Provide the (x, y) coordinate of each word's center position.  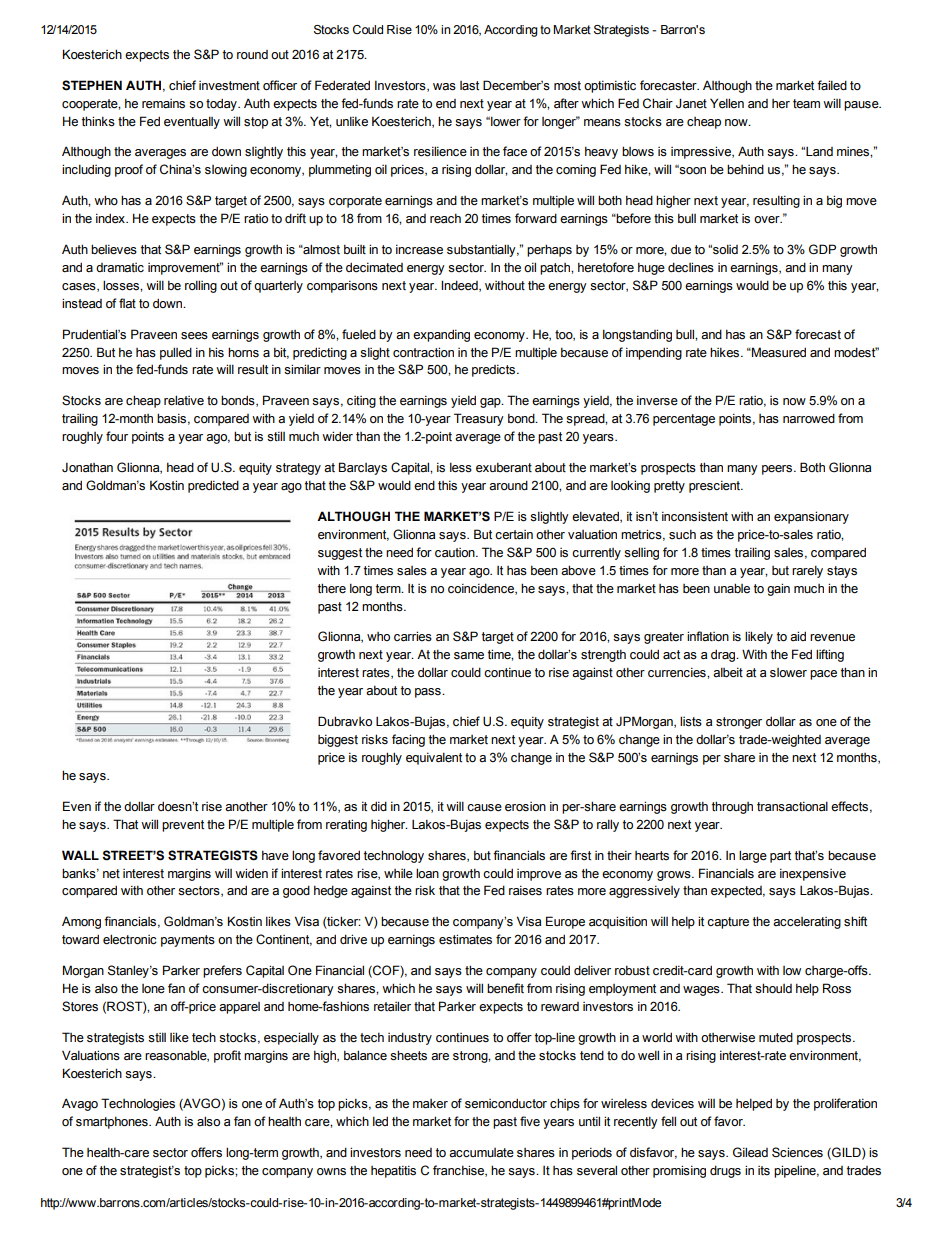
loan (427, 873)
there (332, 588)
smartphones (113, 1122)
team (806, 104)
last (469, 86)
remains (163, 104)
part (780, 857)
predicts (495, 370)
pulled (176, 353)
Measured (778, 352)
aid (798, 636)
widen (251, 873)
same (469, 656)
